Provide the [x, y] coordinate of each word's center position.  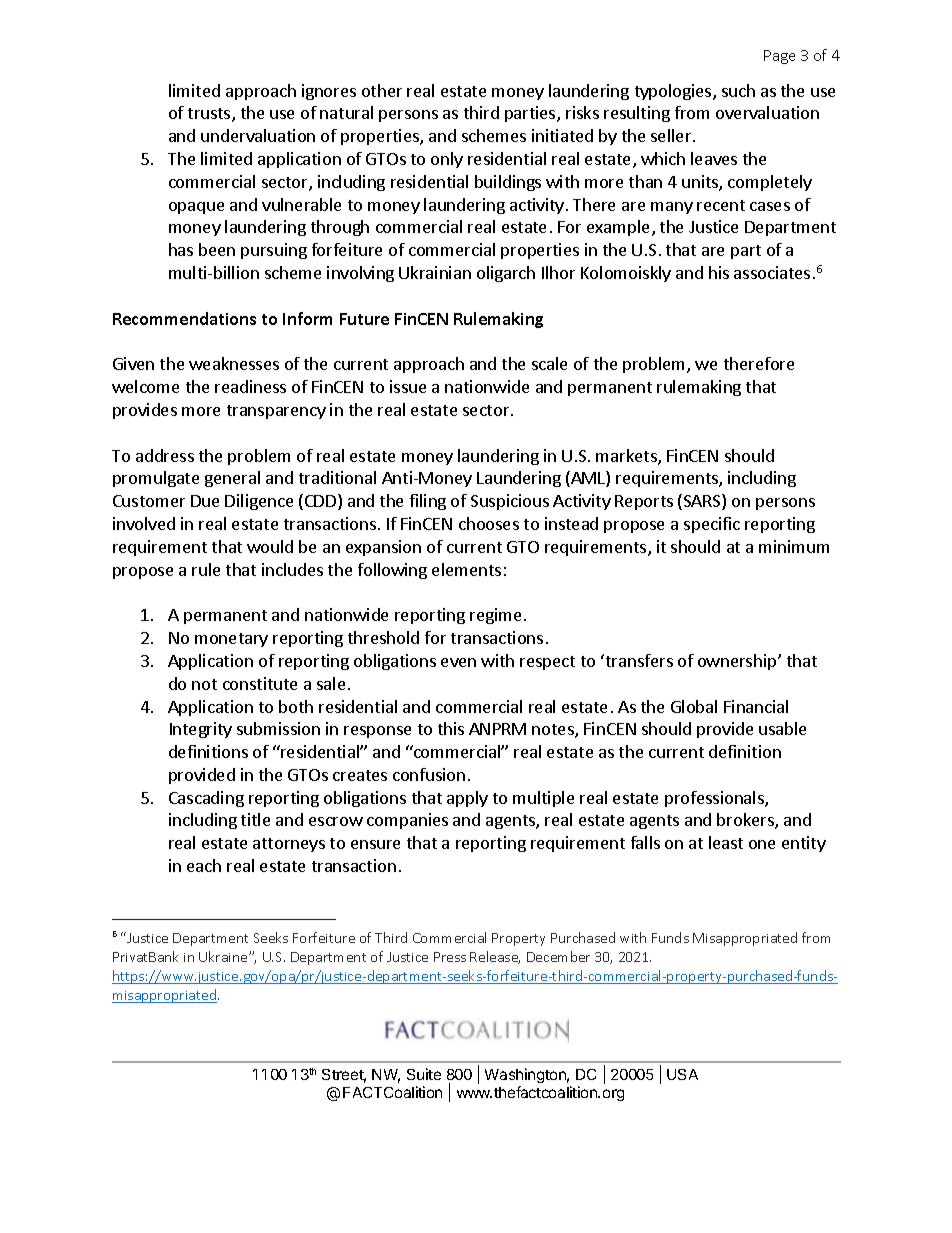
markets [627, 457]
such [738, 90]
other [382, 90]
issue [408, 386]
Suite [424, 1074]
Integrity [201, 730]
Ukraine [224, 956]
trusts [210, 115]
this [451, 728]
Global [694, 706]
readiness [250, 386]
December [558, 956]
